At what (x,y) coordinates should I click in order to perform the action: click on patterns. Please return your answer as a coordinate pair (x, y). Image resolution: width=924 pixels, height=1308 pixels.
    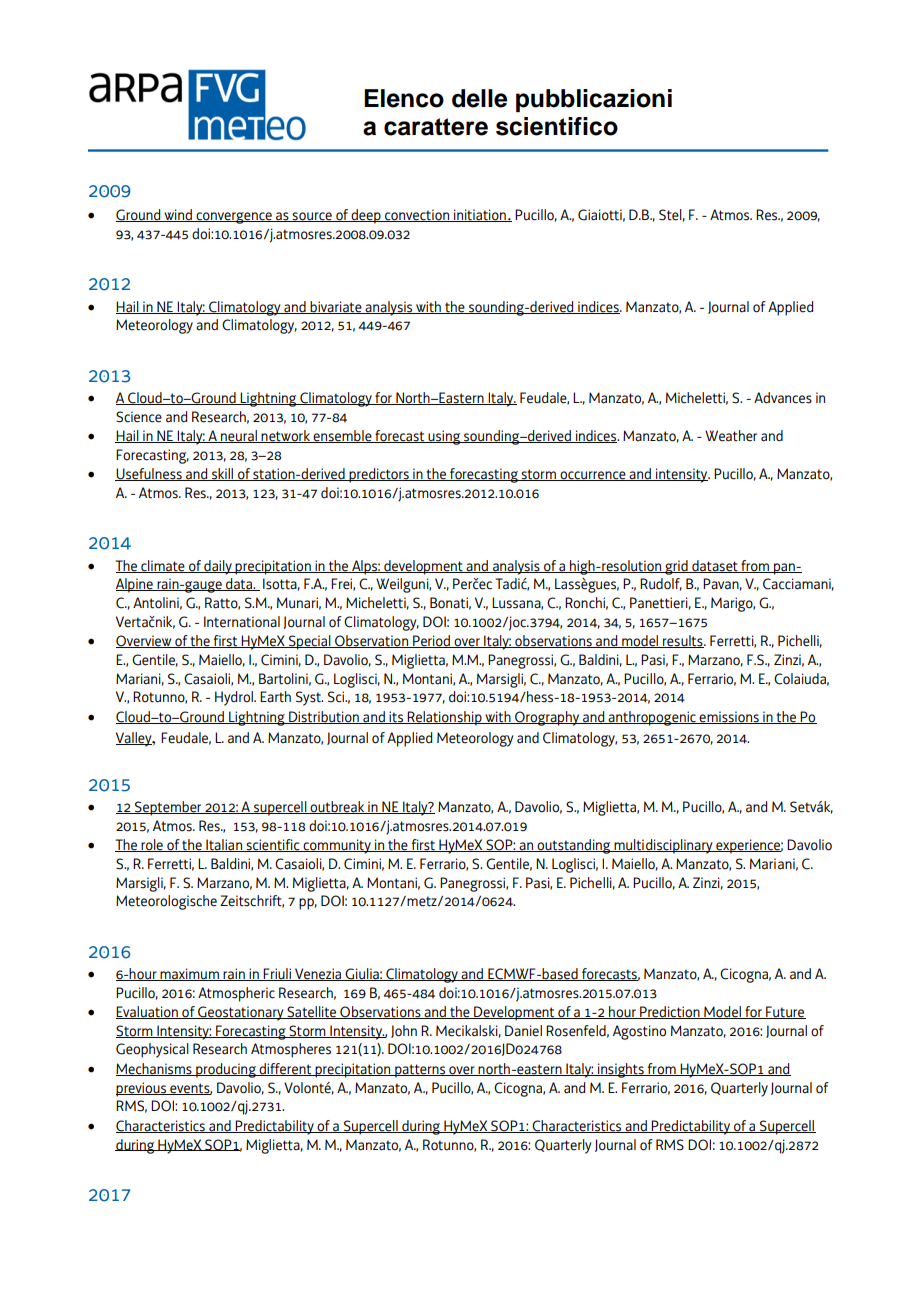
    Looking at the image, I should click on (420, 1071).
